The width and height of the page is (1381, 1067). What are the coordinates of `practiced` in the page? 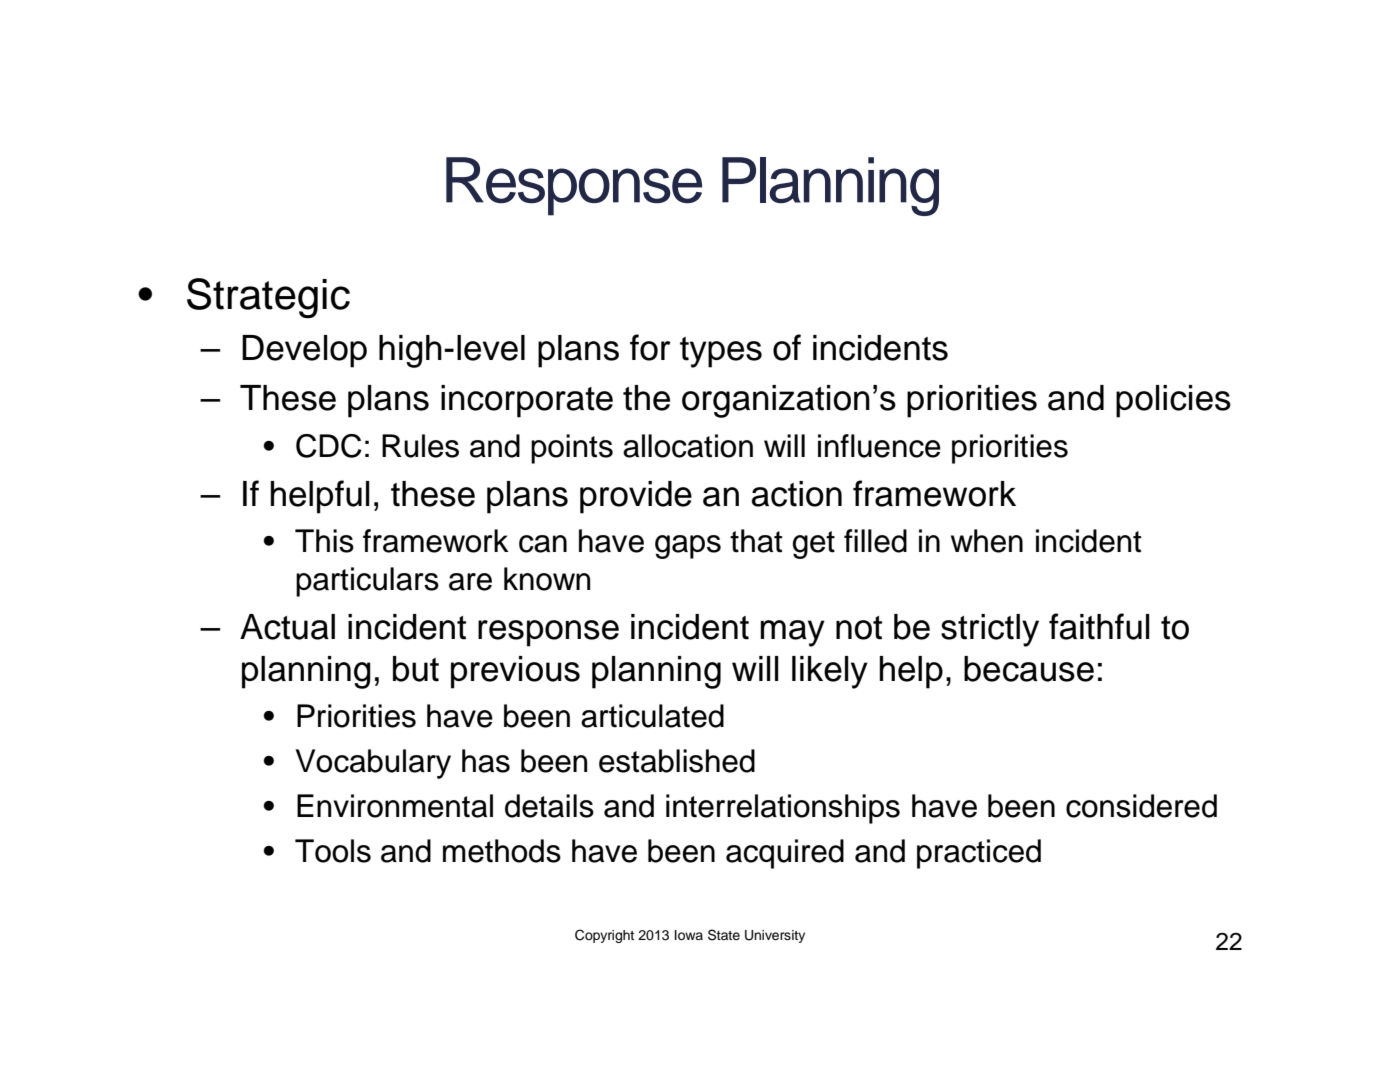 It's located at (979, 854).
